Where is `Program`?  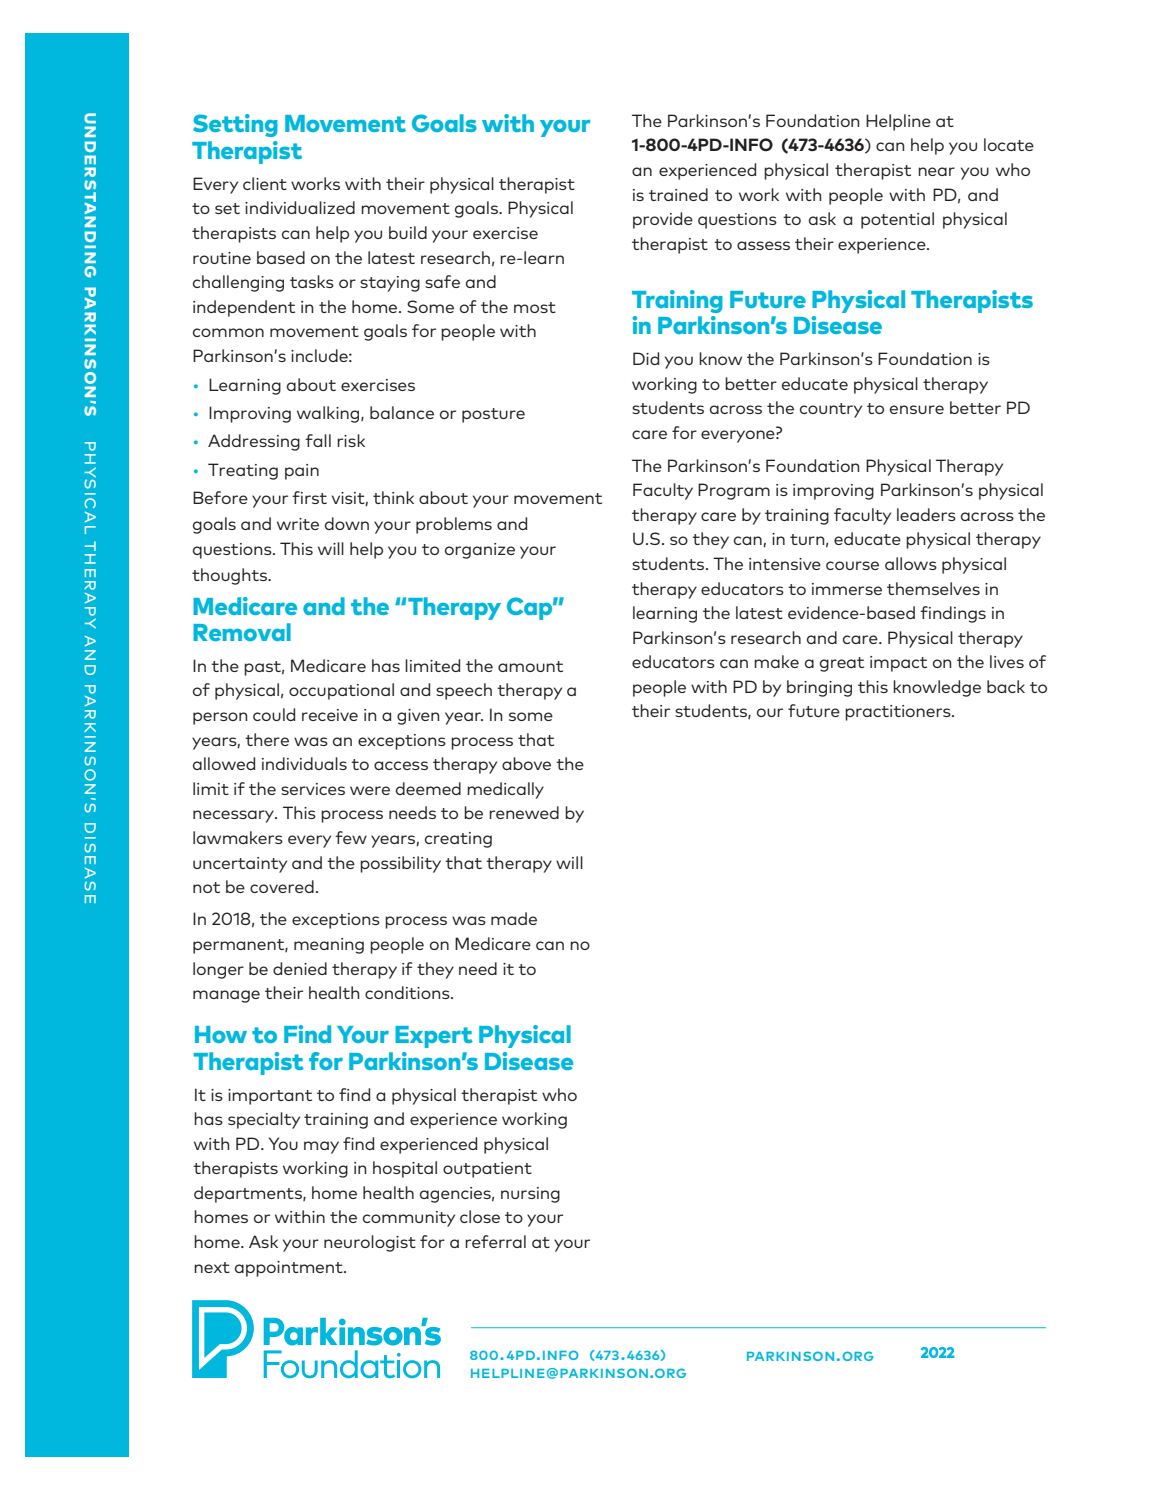
Program is located at coordinates (734, 491).
